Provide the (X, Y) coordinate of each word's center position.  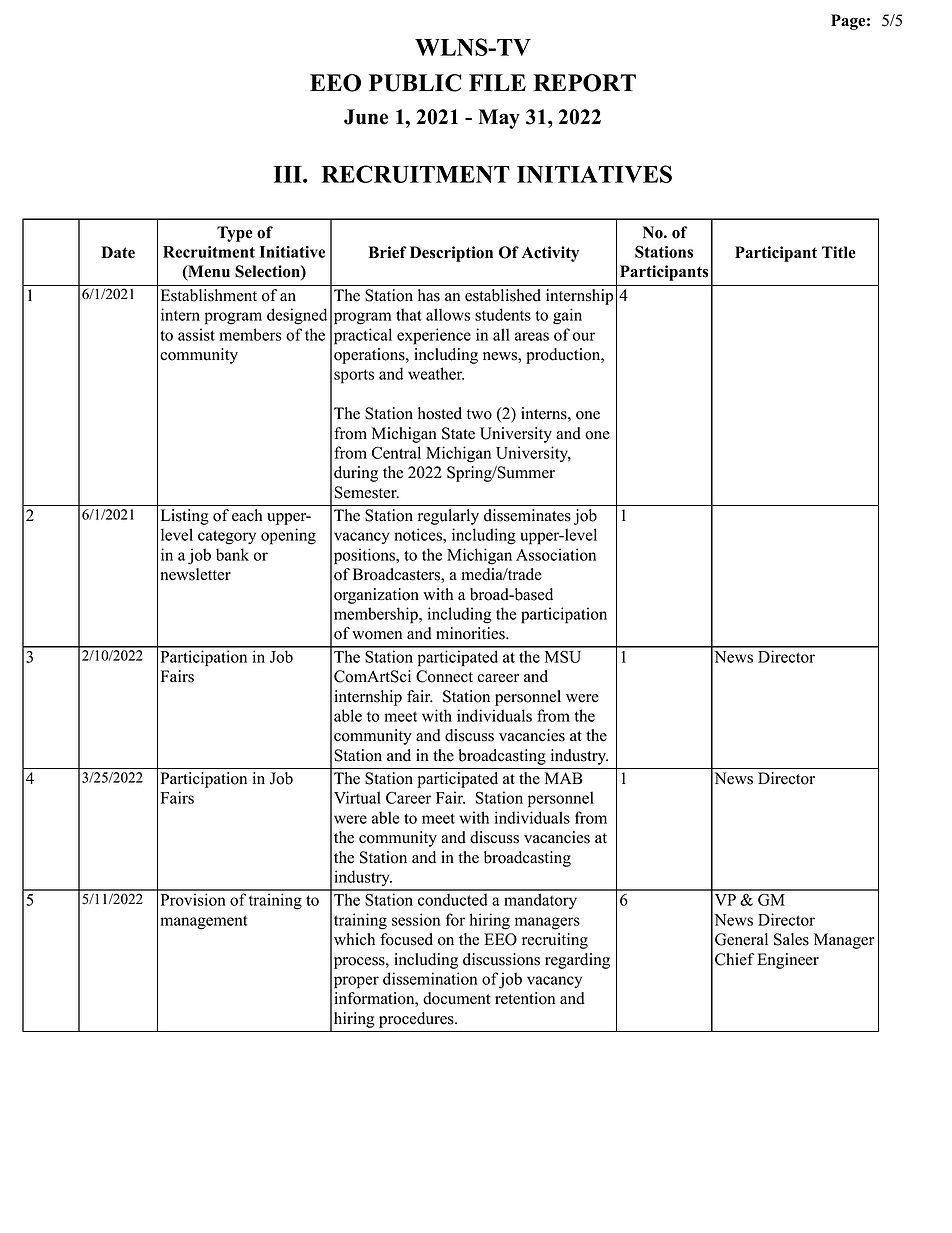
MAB (563, 778)
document (456, 998)
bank (232, 554)
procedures (417, 1020)
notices (419, 534)
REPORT (584, 83)
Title (839, 252)
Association (556, 554)
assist (196, 334)
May (499, 119)
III (288, 174)
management (204, 922)
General (741, 939)
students (503, 314)
